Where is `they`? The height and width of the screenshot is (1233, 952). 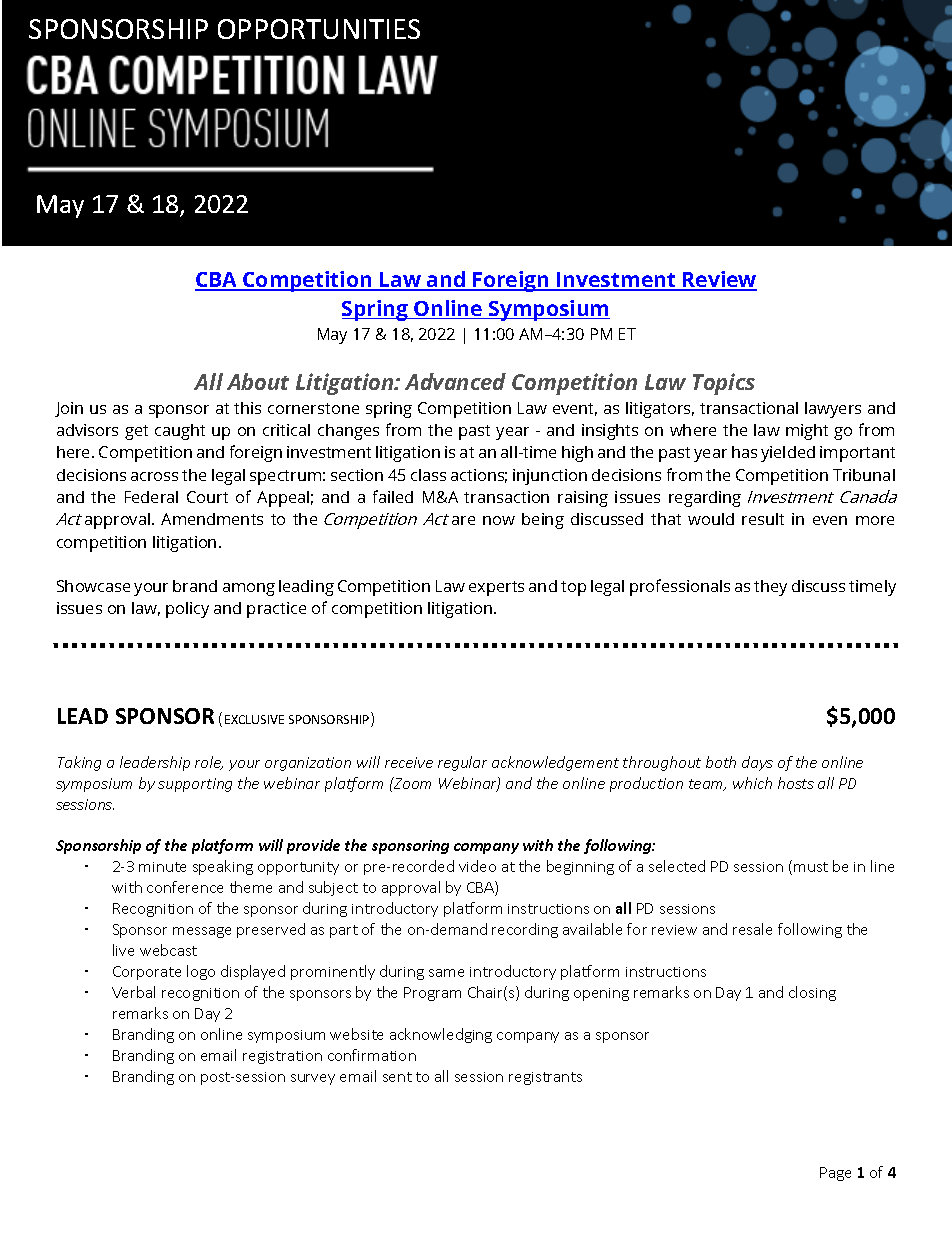 they is located at coordinates (770, 588).
